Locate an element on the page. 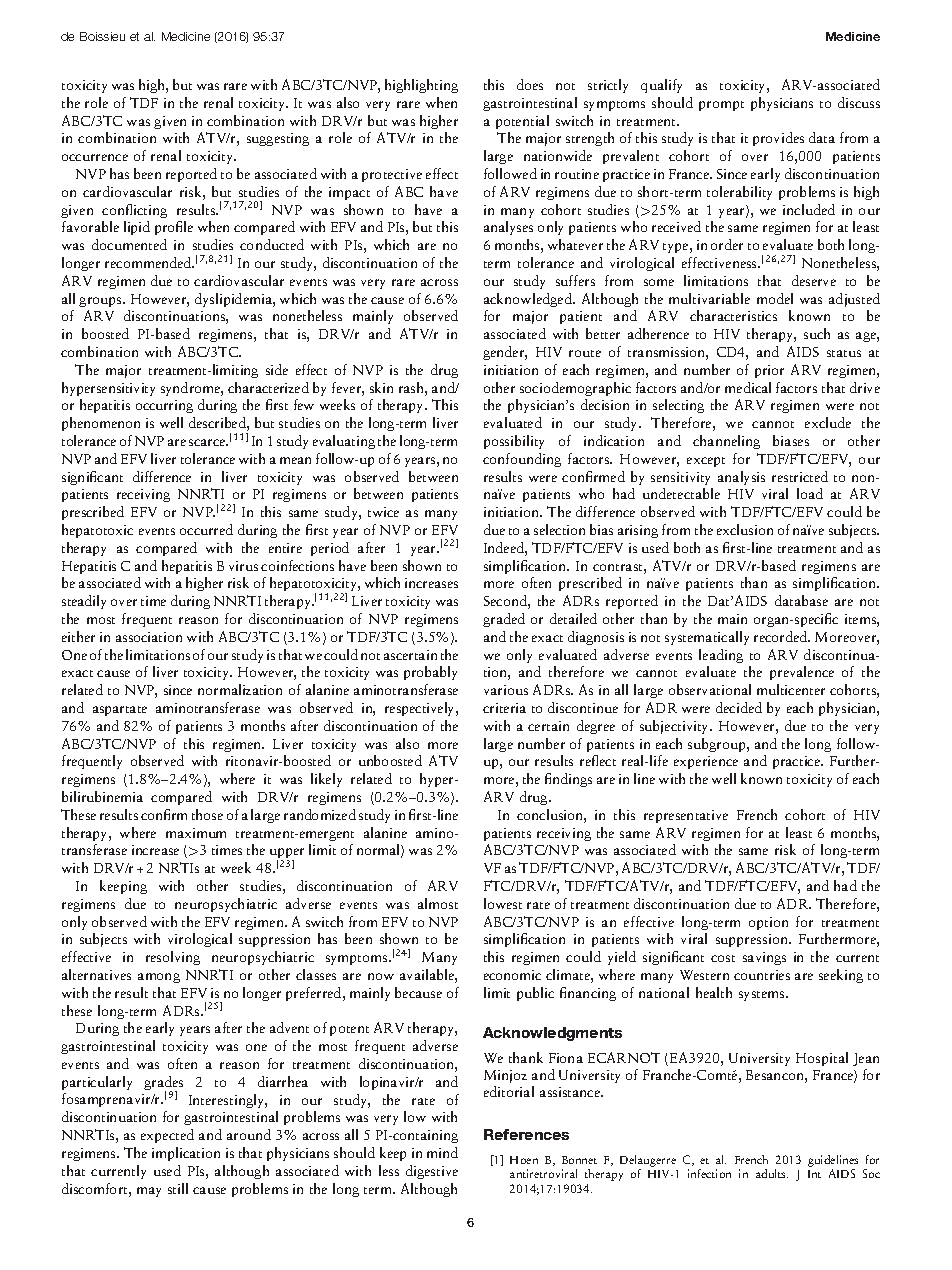 This image has height=1270, width=952. skin is located at coordinates (381, 387).
